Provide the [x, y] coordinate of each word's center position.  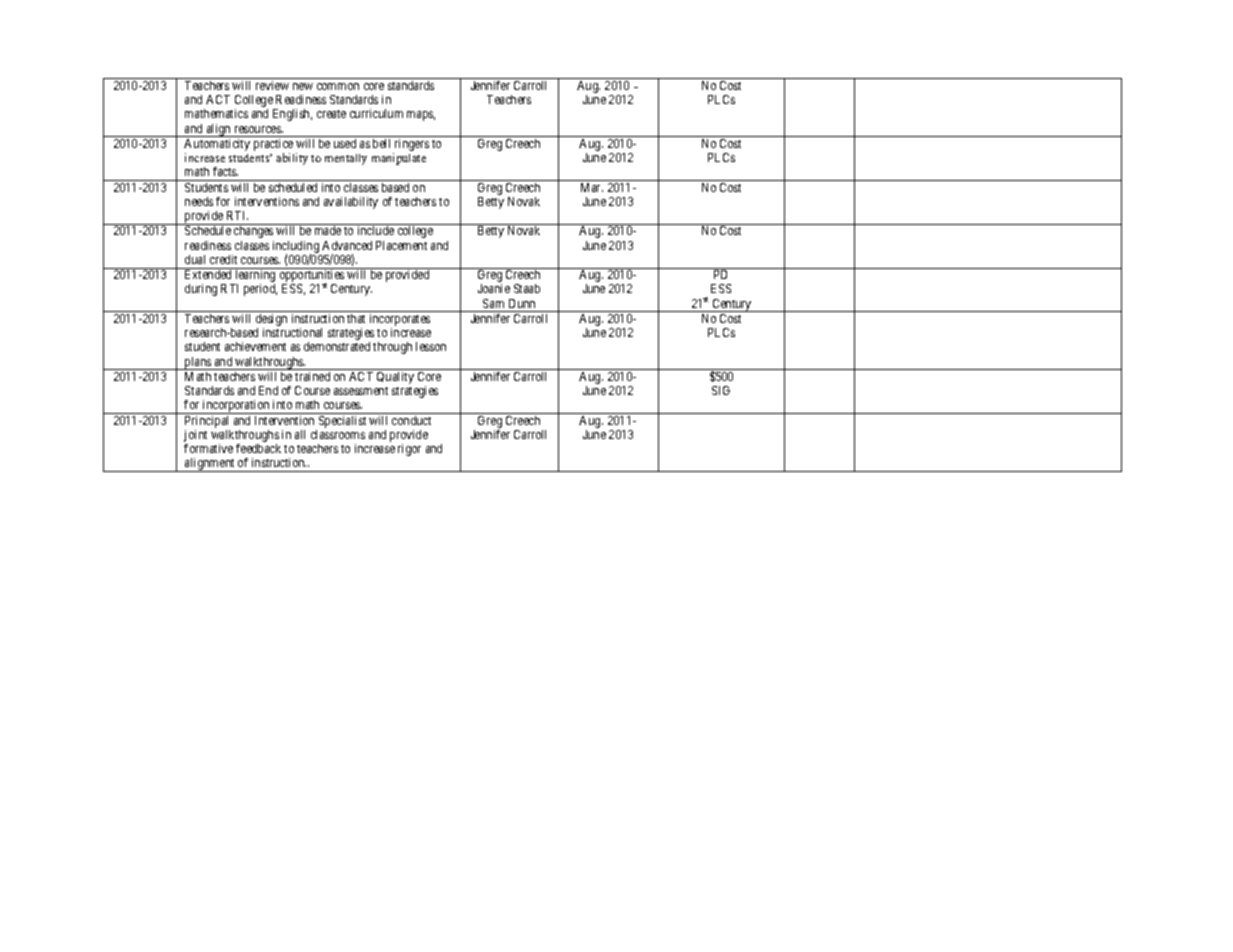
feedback [258, 448]
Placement [401, 245]
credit [223, 259]
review [272, 85]
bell [381, 143]
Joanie [494, 288]
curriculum [376, 113]
